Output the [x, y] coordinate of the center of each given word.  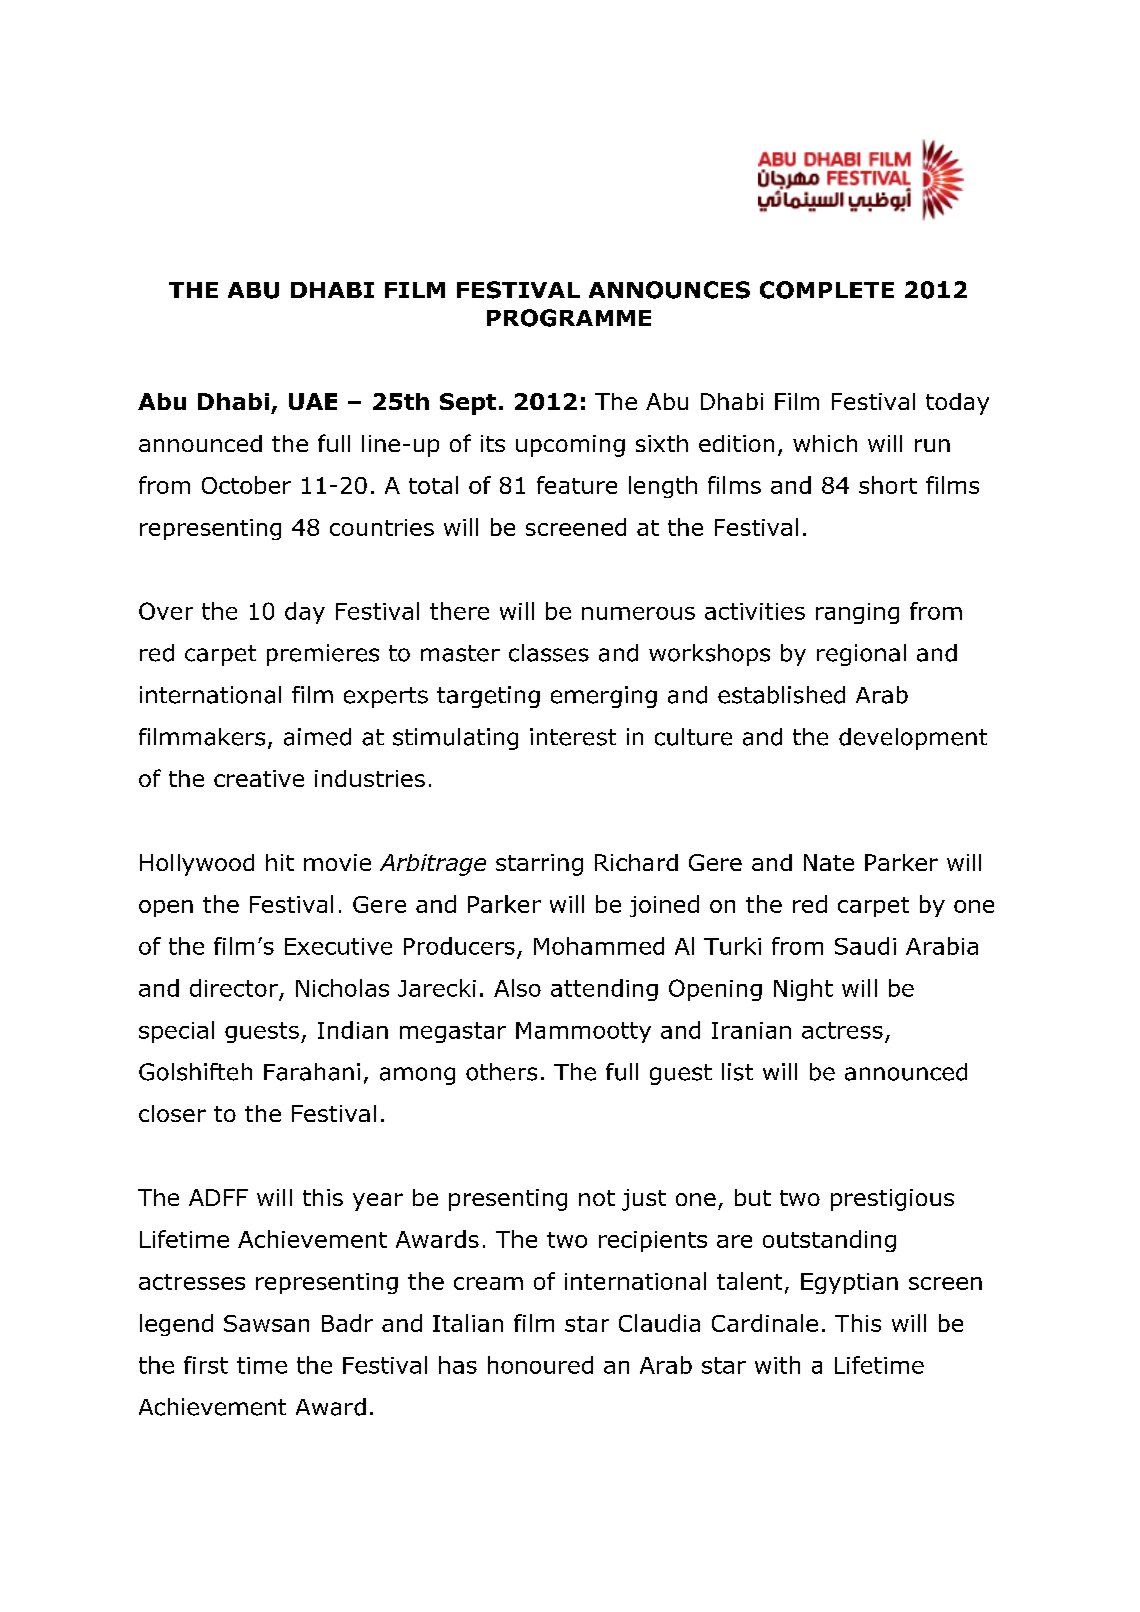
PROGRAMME [569, 318]
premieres [323, 655]
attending [604, 990]
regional [861, 655]
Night [803, 990]
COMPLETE [827, 290]
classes [549, 653]
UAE [313, 401]
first [206, 1365]
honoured [540, 1365]
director [234, 988]
